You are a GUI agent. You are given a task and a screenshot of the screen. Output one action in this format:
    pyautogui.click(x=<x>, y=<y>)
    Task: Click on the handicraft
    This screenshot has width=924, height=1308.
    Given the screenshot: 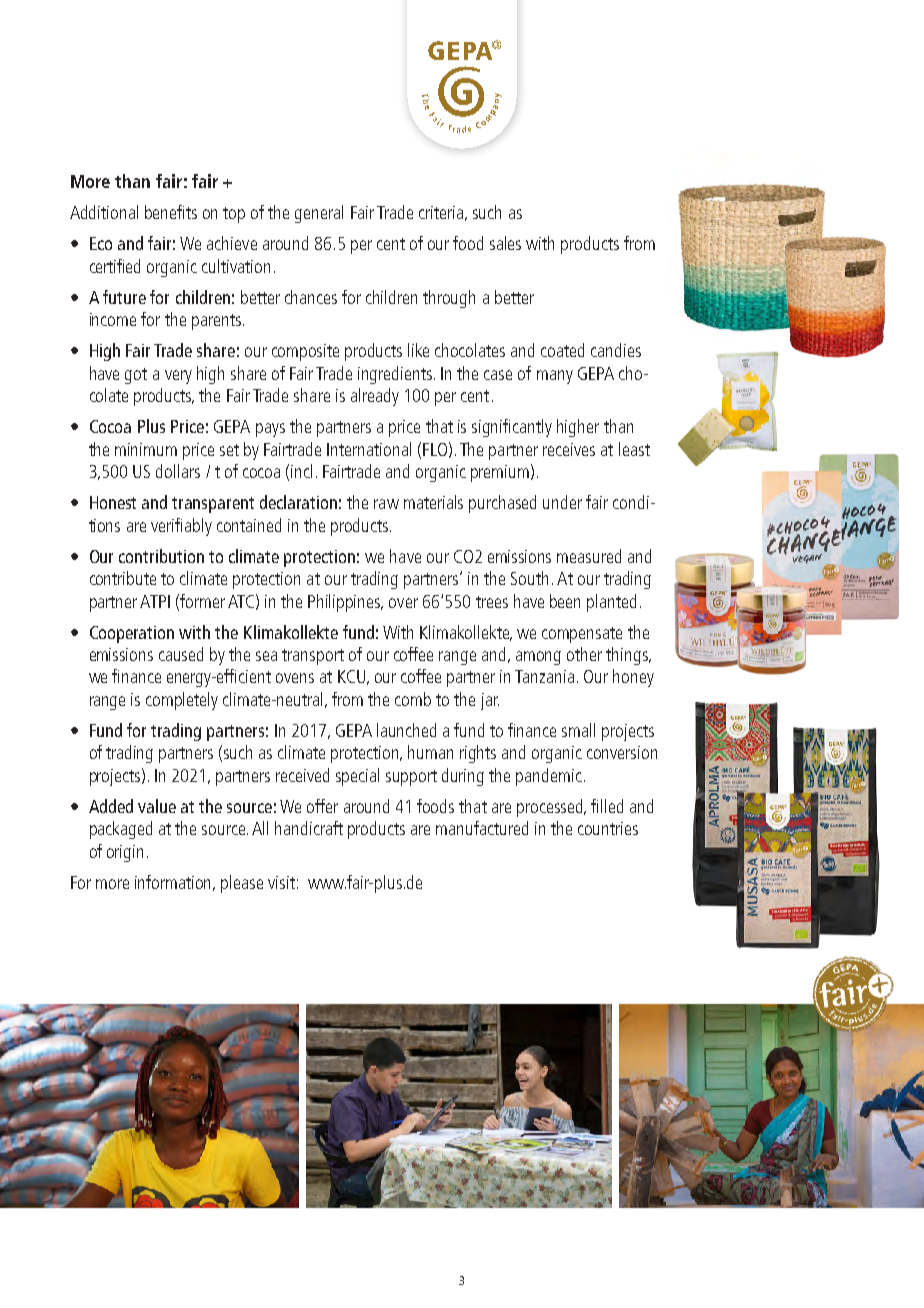 What is the action you would take?
    pyautogui.click(x=309, y=828)
